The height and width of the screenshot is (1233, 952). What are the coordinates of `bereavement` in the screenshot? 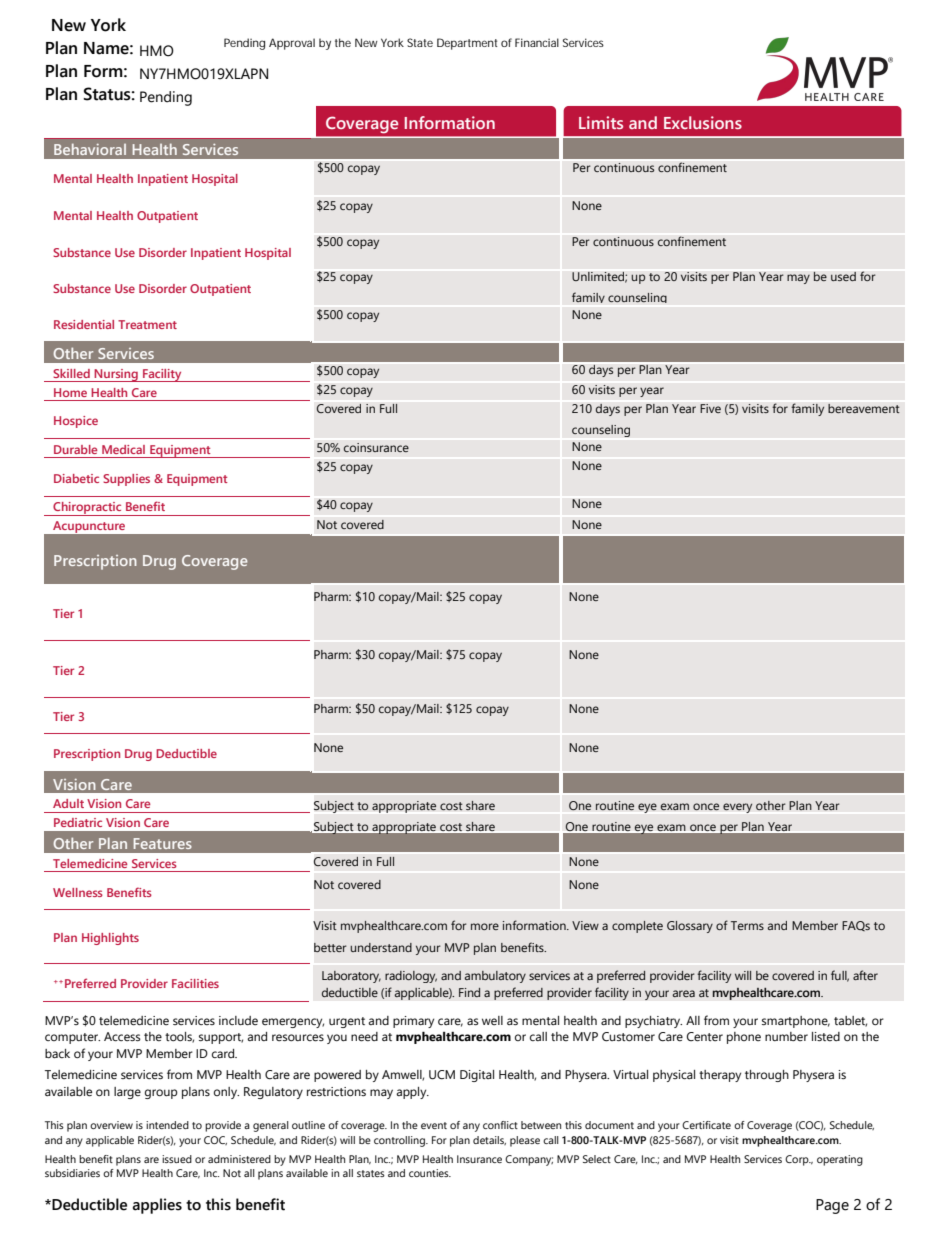 It's located at (864, 408).
